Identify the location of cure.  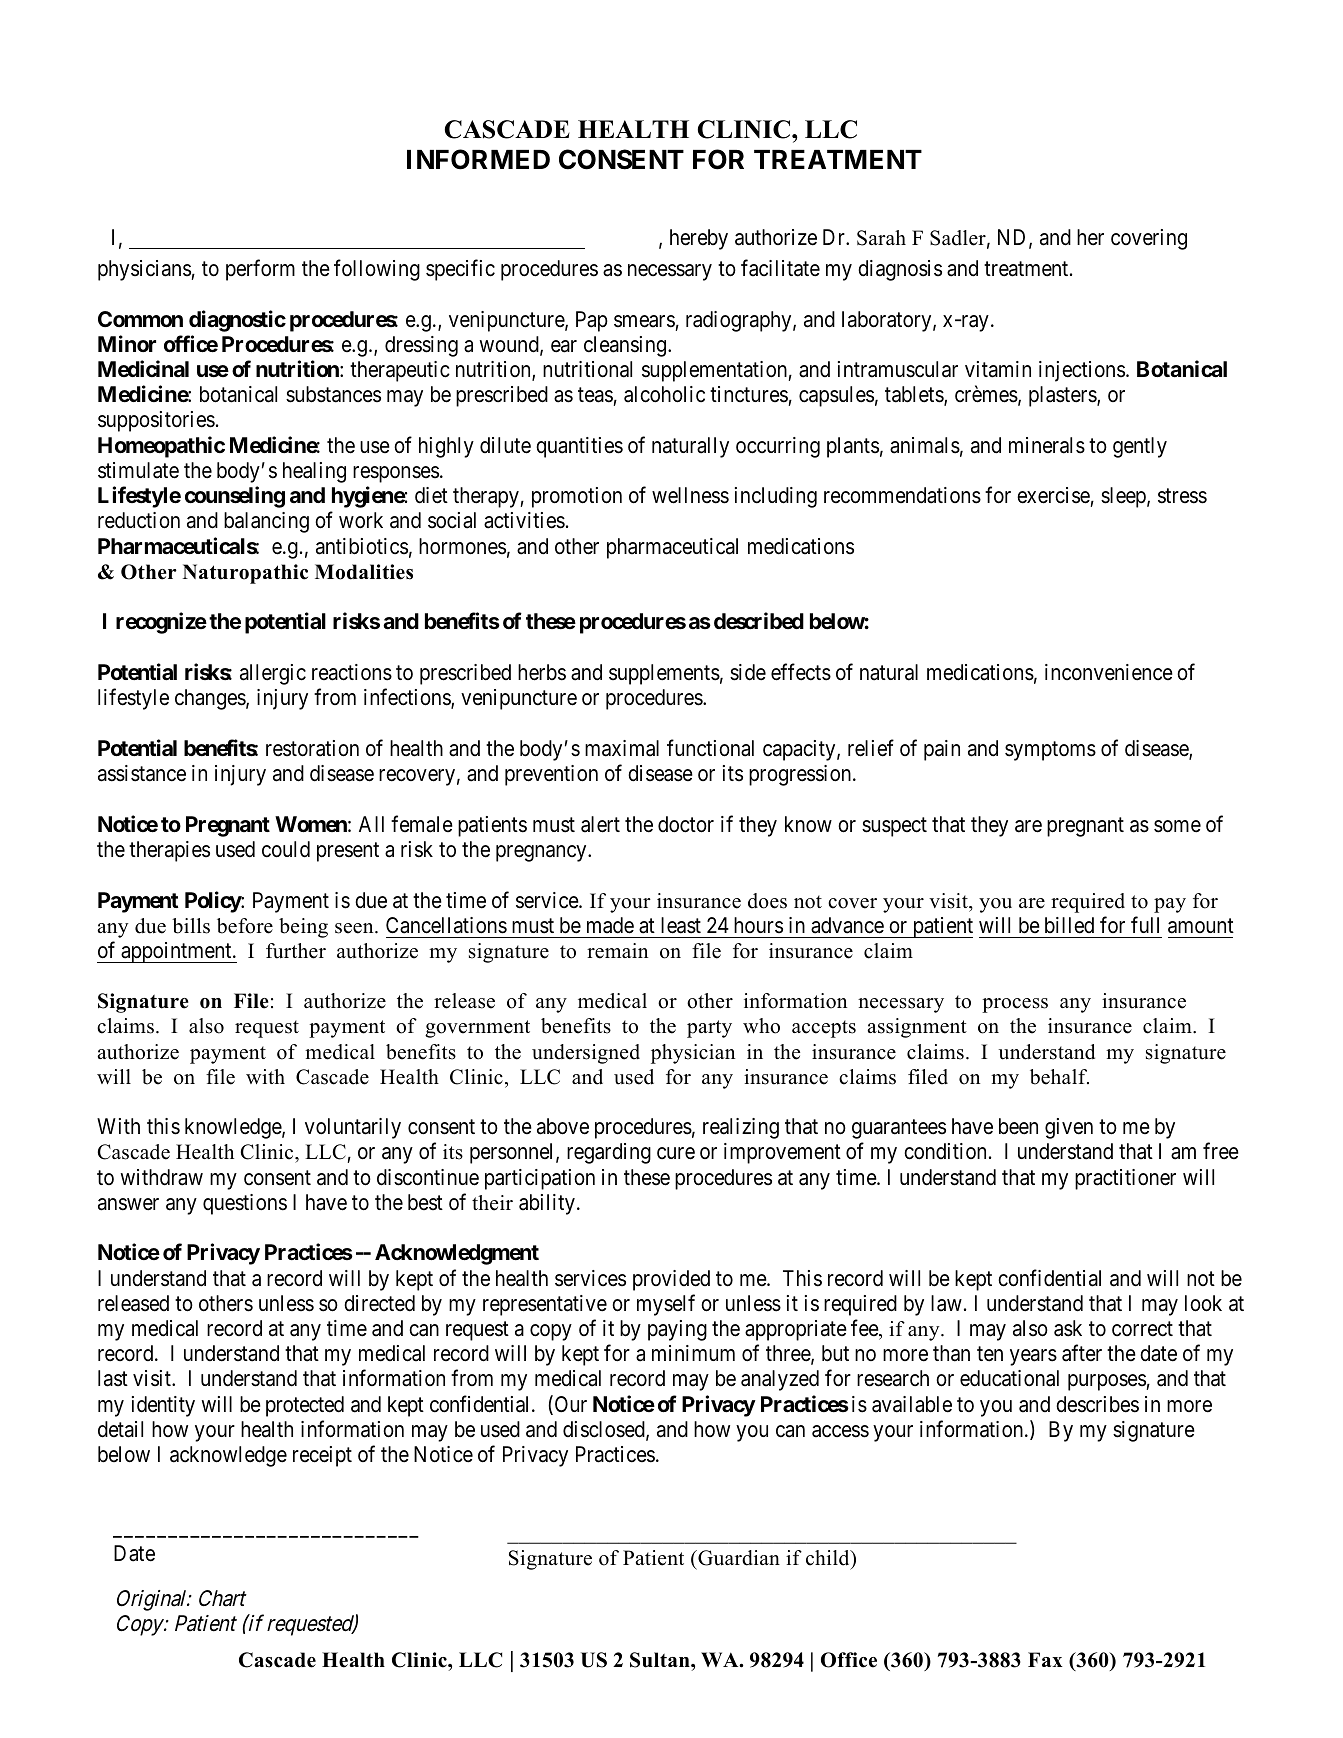
(676, 1153).
